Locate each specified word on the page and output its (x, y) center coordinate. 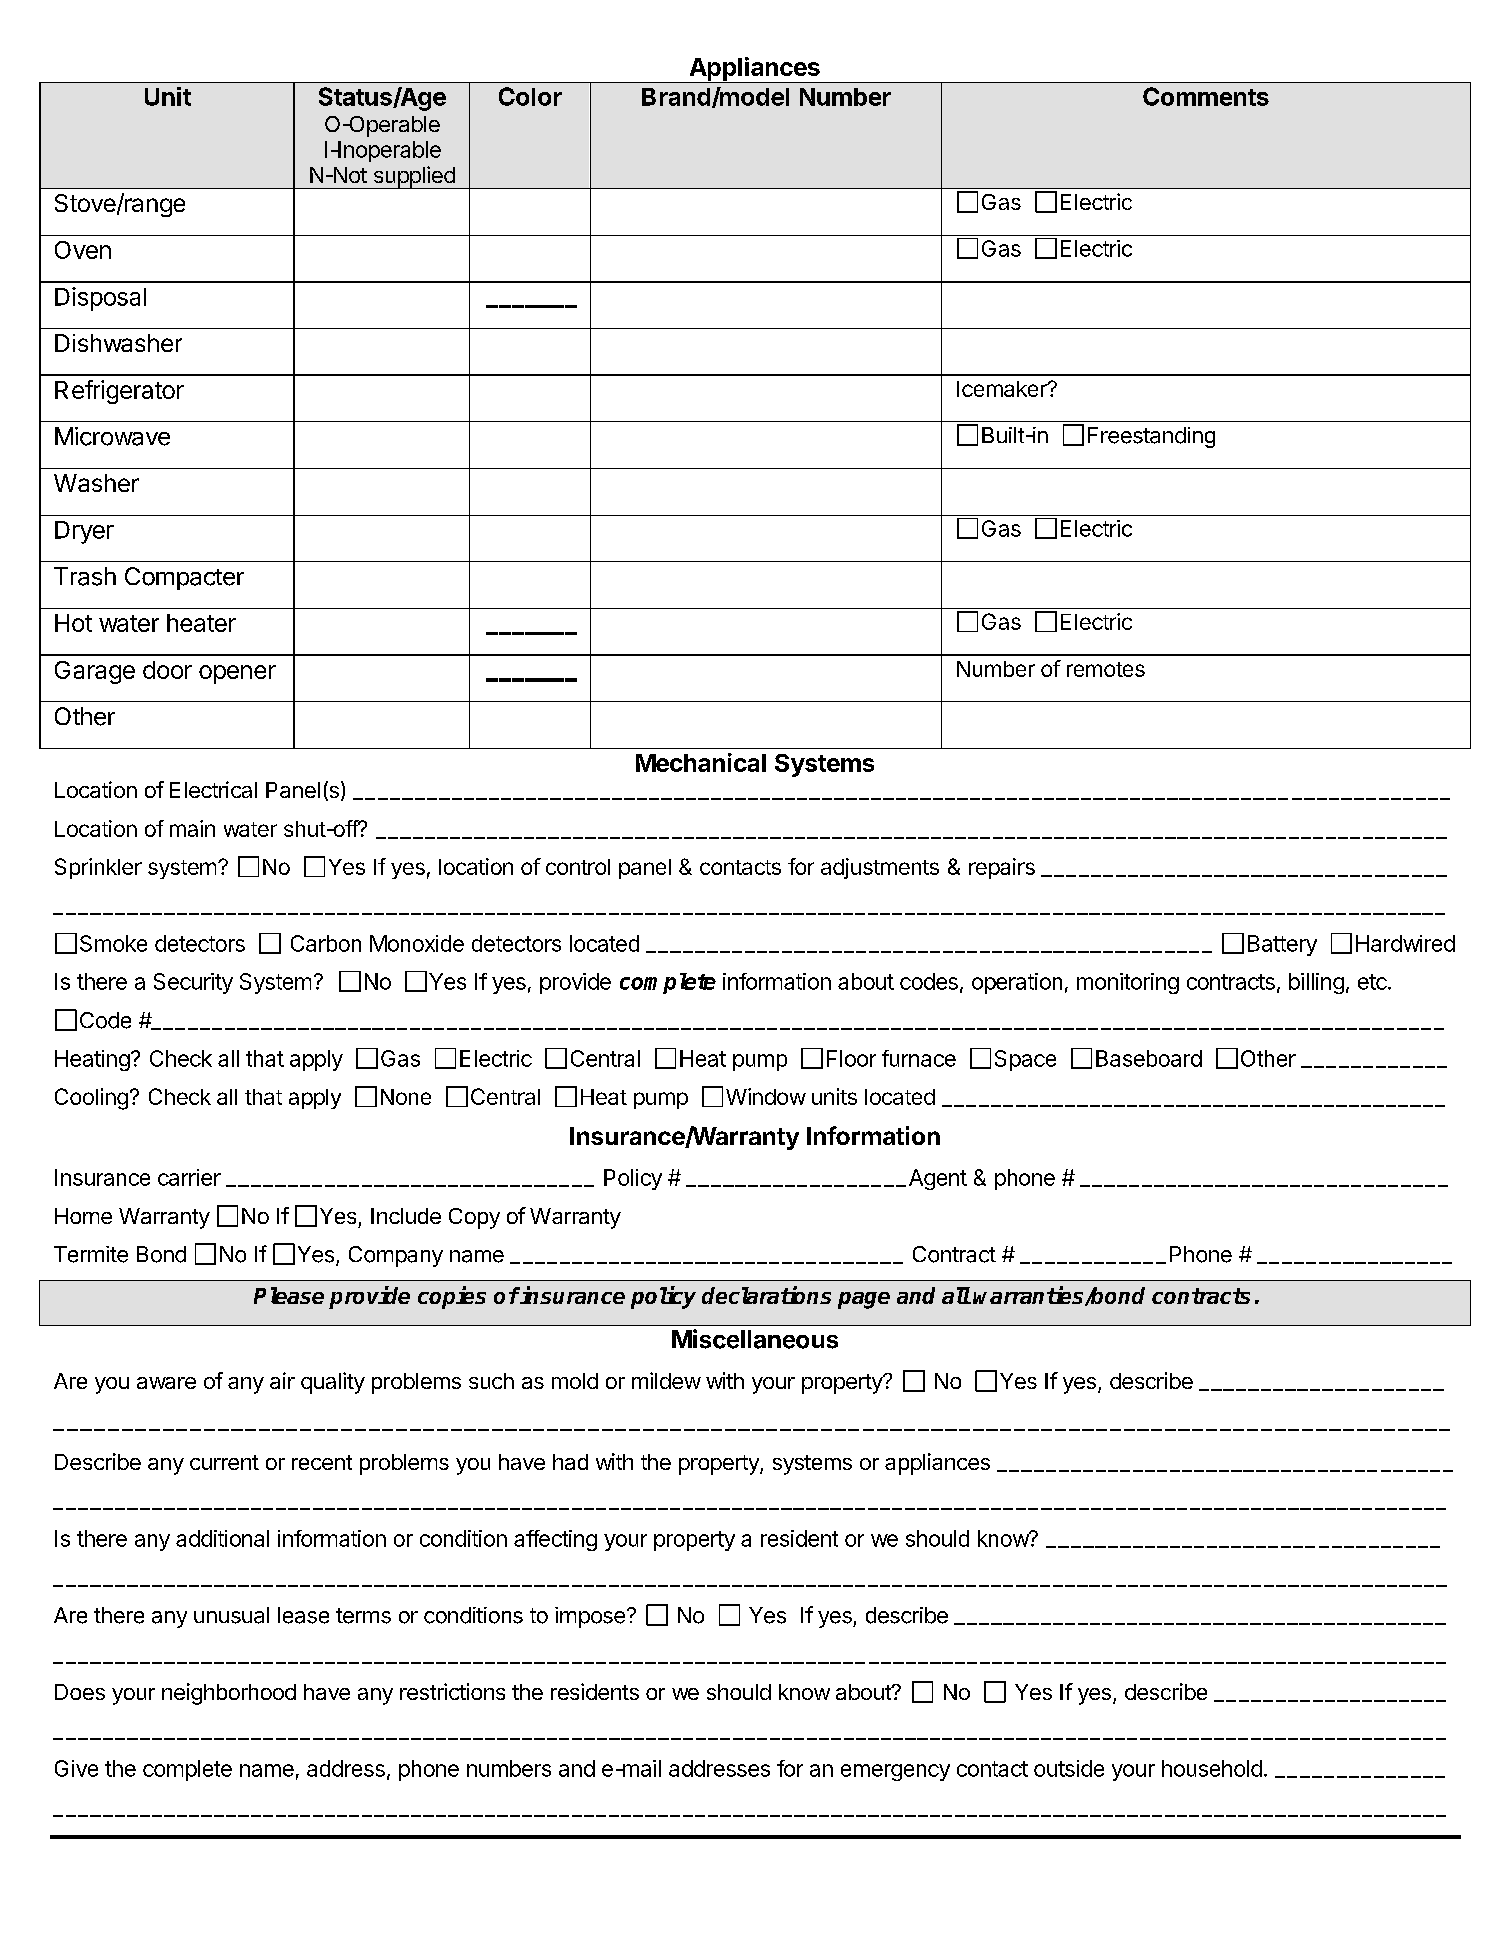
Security (193, 983)
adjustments (880, 868)
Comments (1206, 96)
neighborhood (229, 1694)
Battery (1282, 945)
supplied (414, 177)
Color (530, 96)
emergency (895, 1772)
